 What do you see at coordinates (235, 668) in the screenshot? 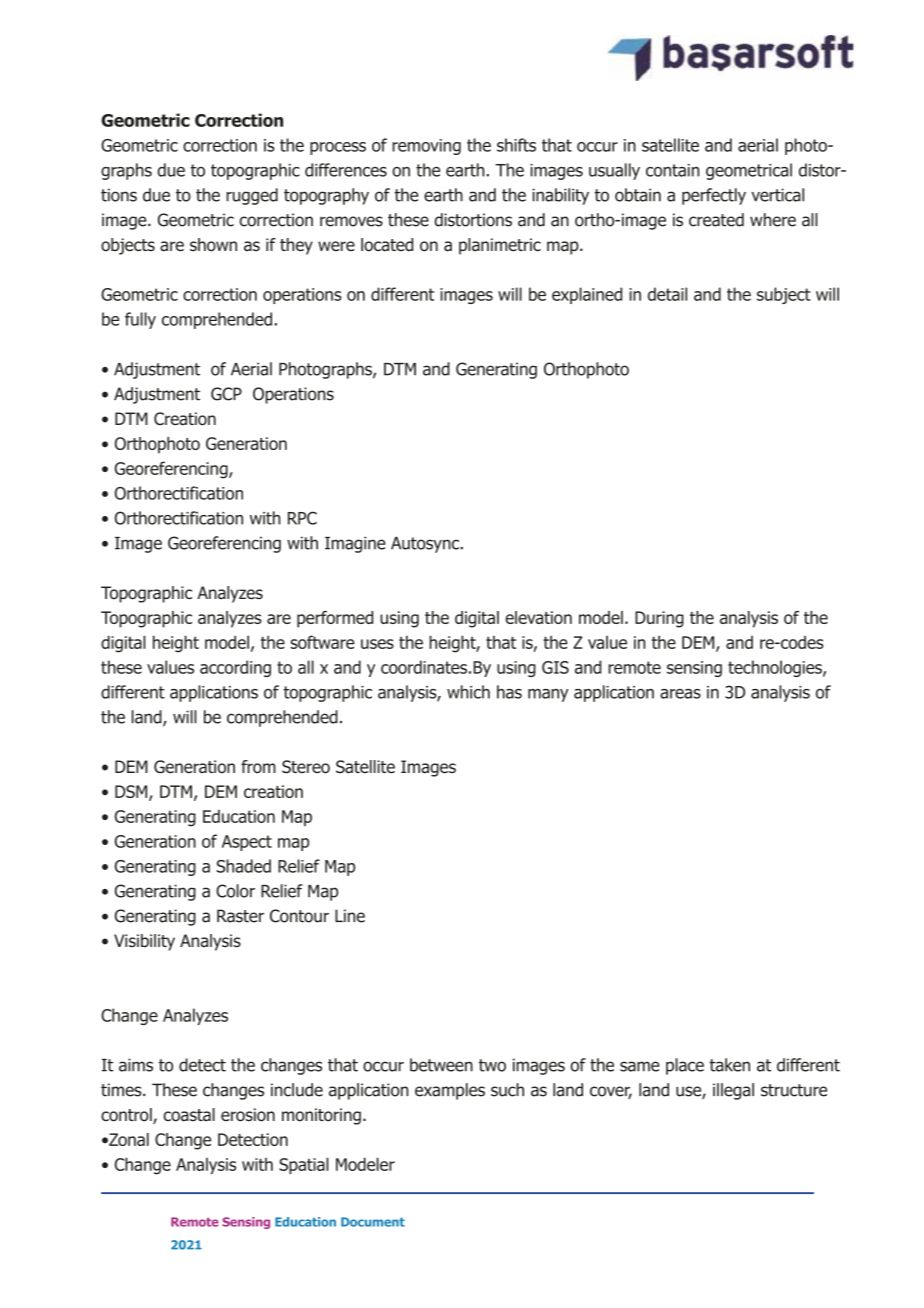
I see `according` at bounding box center [235, 668].
